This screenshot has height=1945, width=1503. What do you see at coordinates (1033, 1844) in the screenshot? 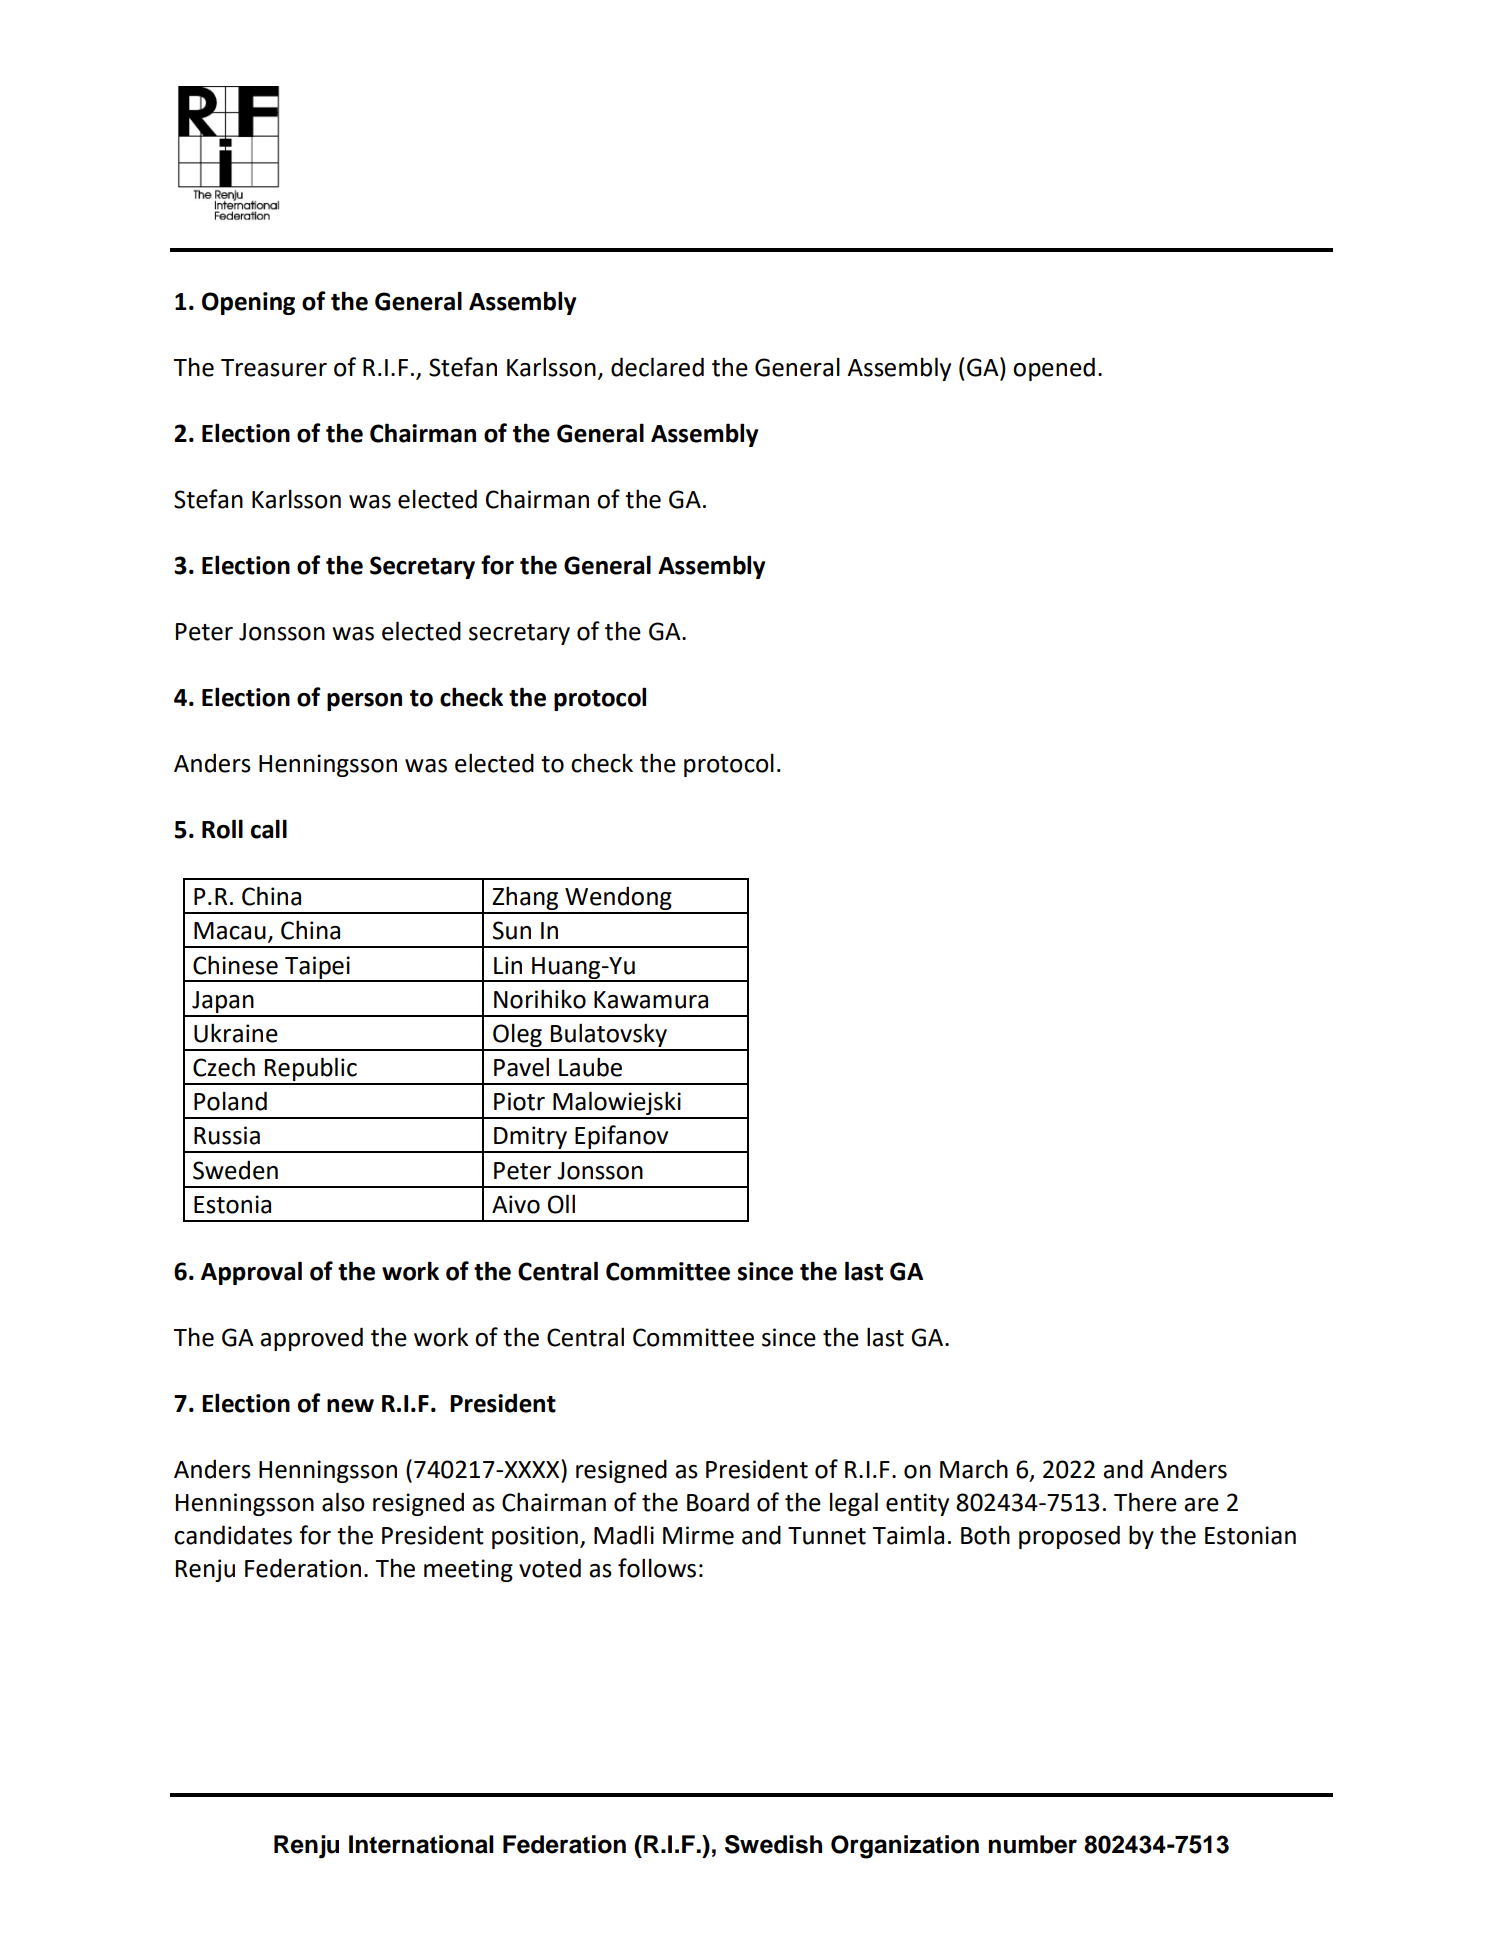
I see `number` at bounding box center [1033, 1844].
